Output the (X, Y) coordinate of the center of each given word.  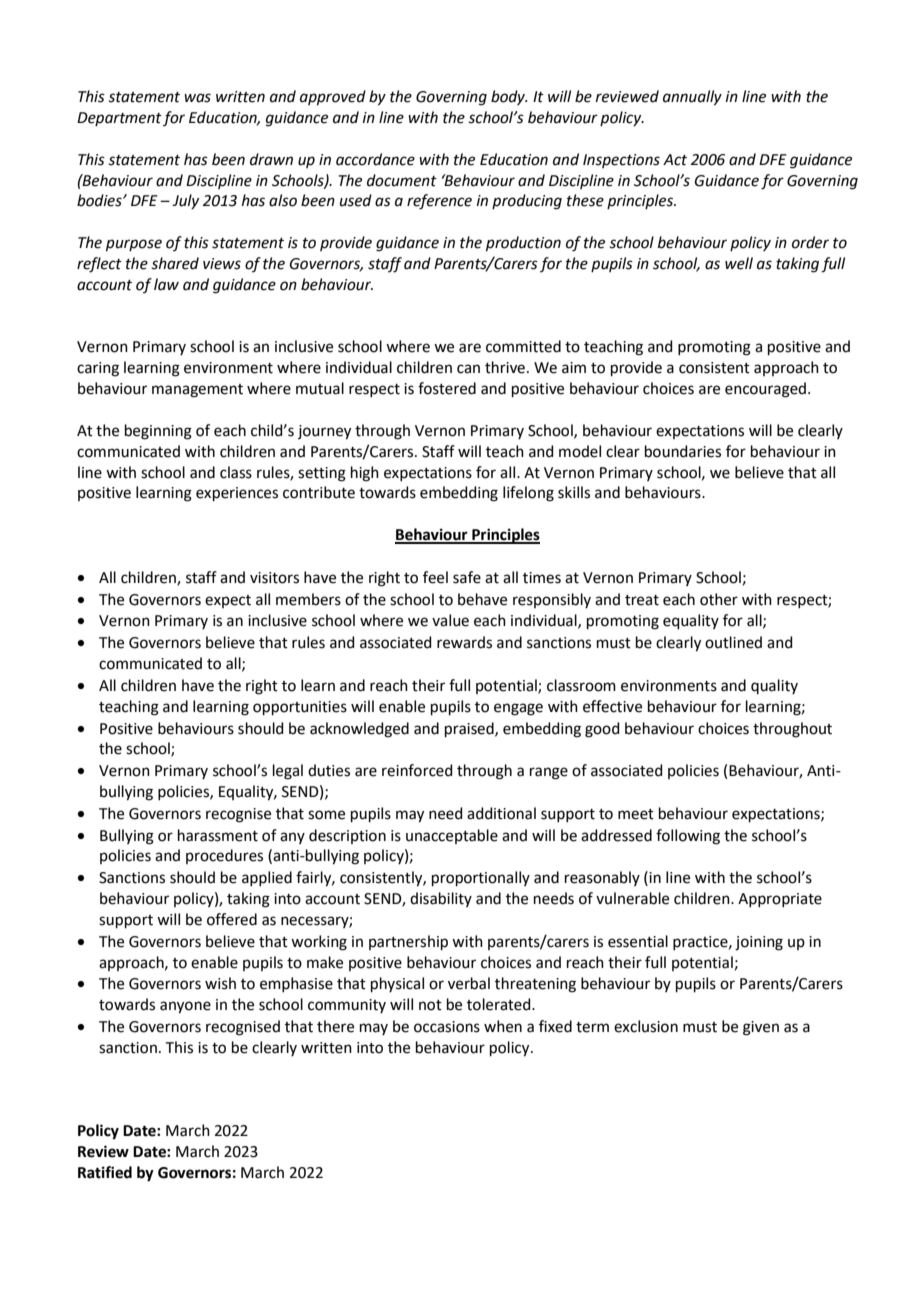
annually (692, 98)
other (719, 599)
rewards (464, 642)
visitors (274, 578)
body (509, 97)
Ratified (105, 1172)
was (197, 98)
